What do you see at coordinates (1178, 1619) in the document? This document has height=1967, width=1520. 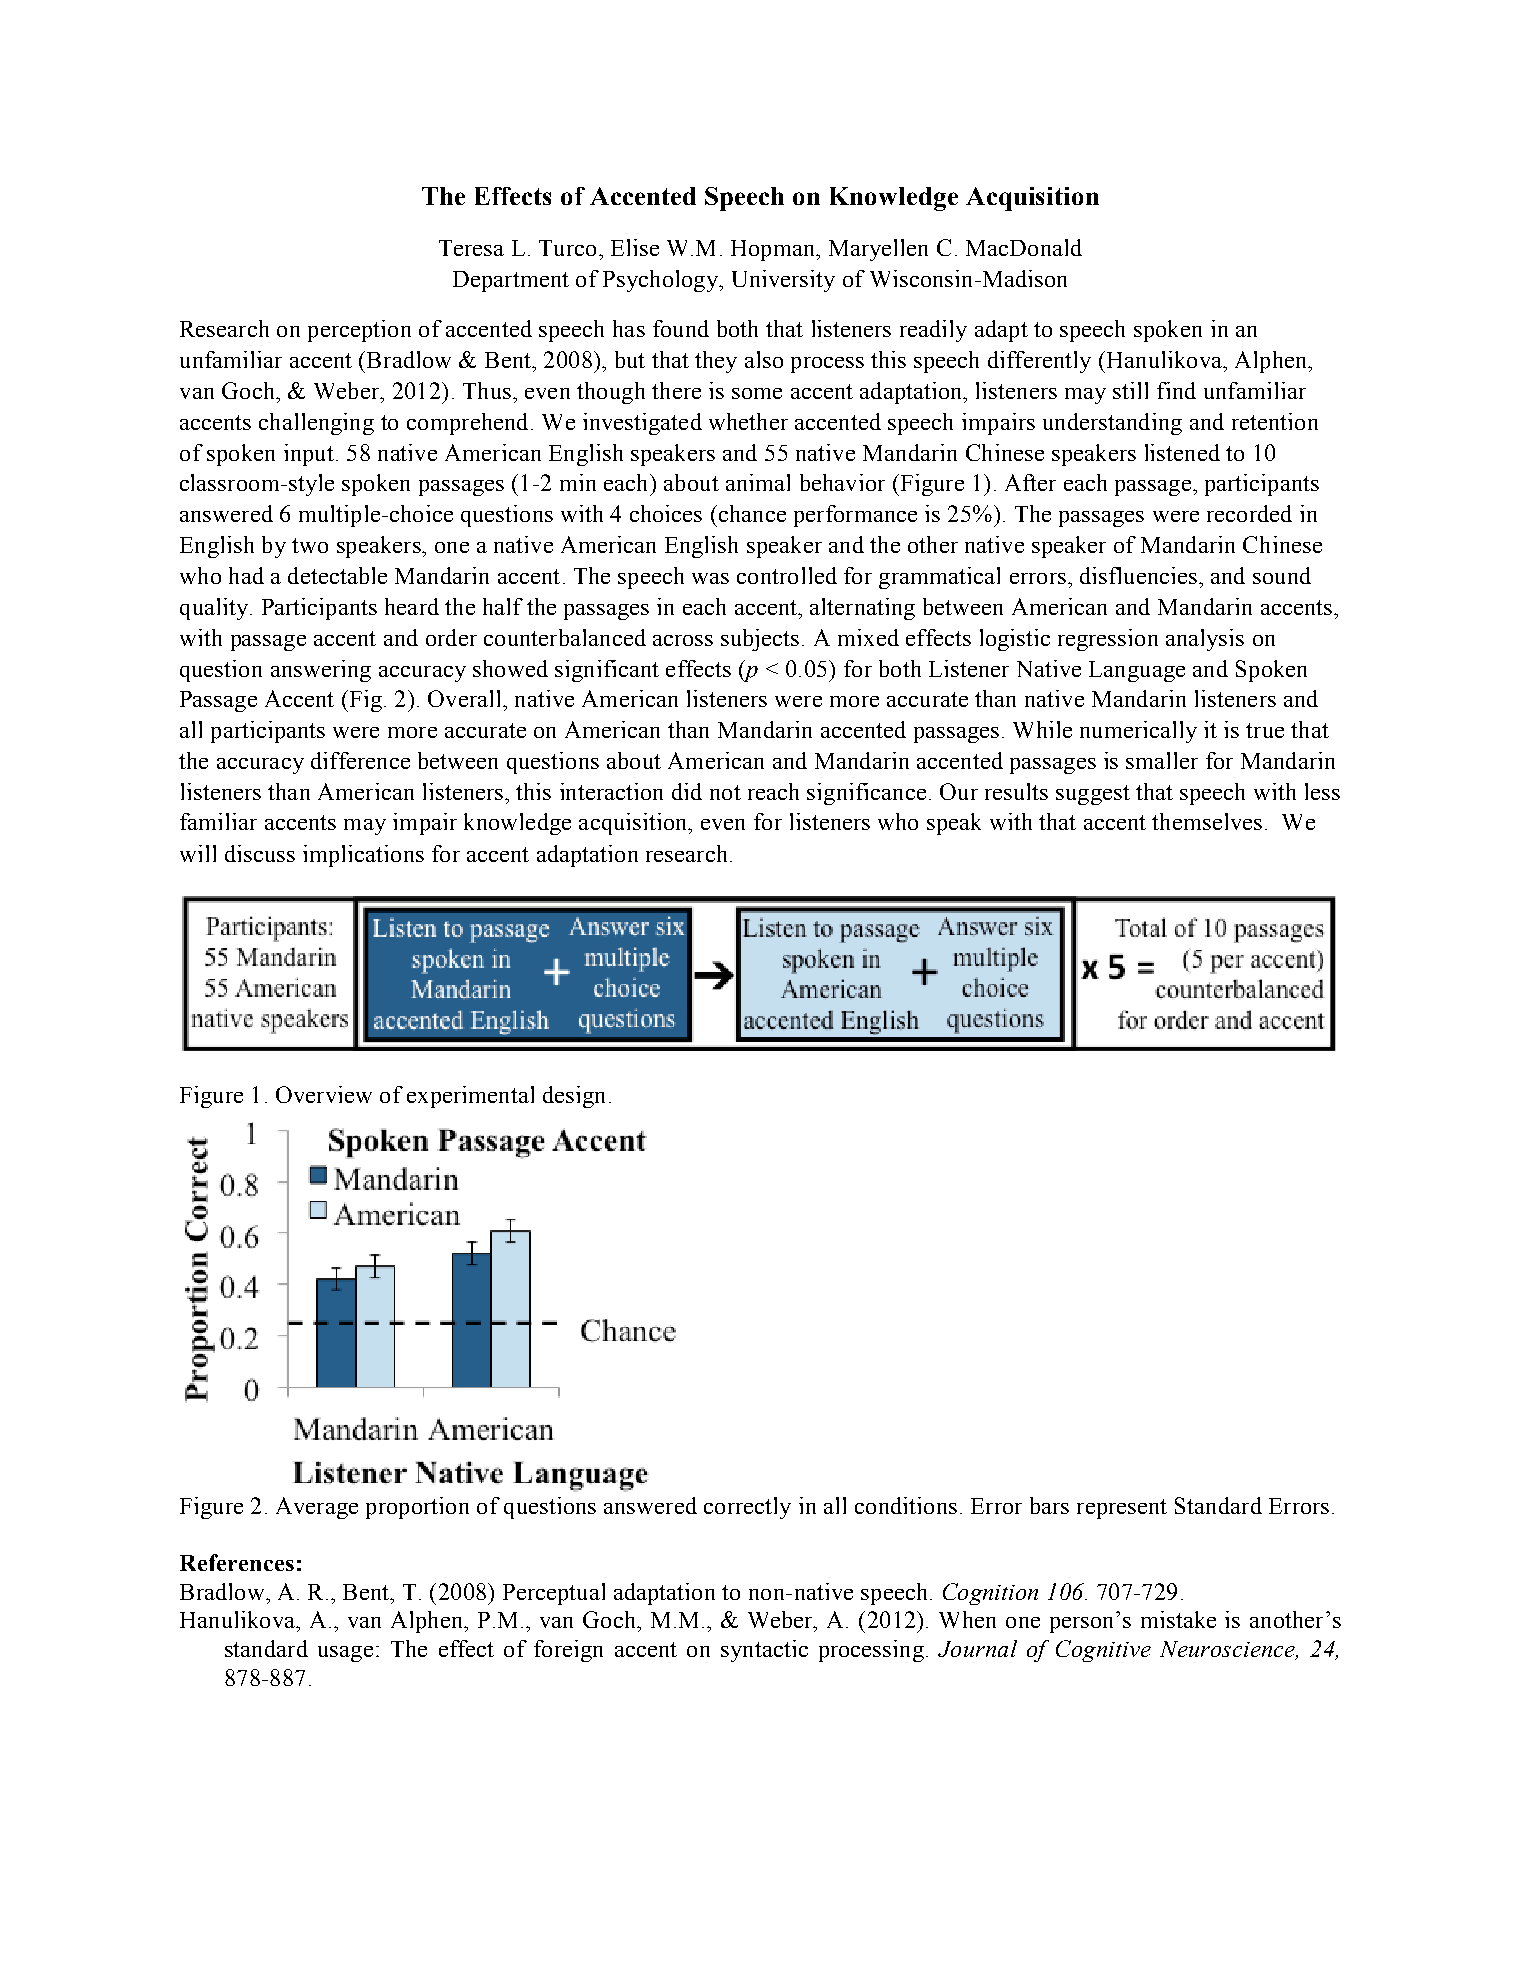 I see `mistake` at bounding box center [1178, 1619].
